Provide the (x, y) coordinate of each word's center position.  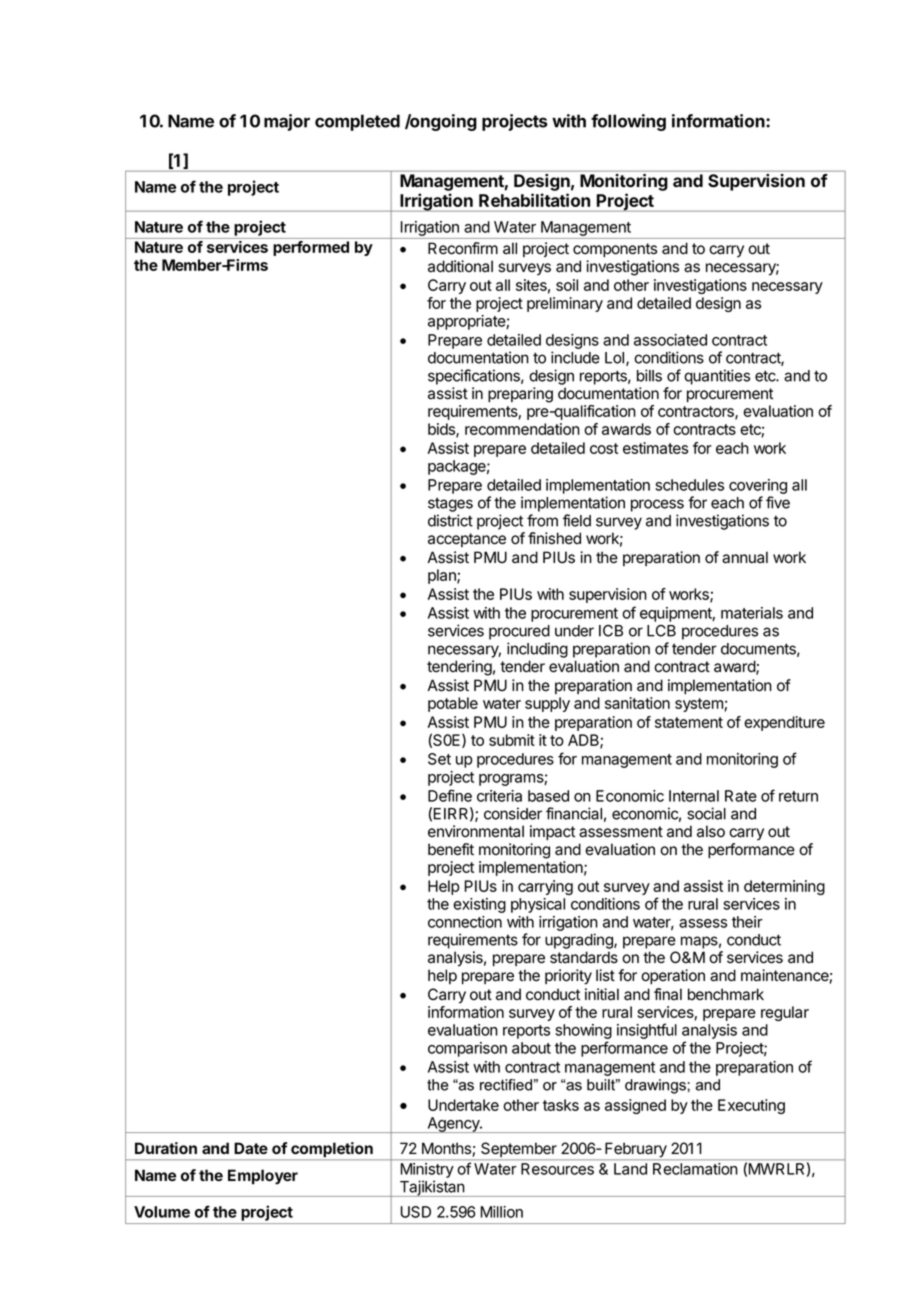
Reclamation (695, 1169)
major (287, 122)
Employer (263, 1177)
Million (502, 1212)
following (628, 122)
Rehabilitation (534, 200)
